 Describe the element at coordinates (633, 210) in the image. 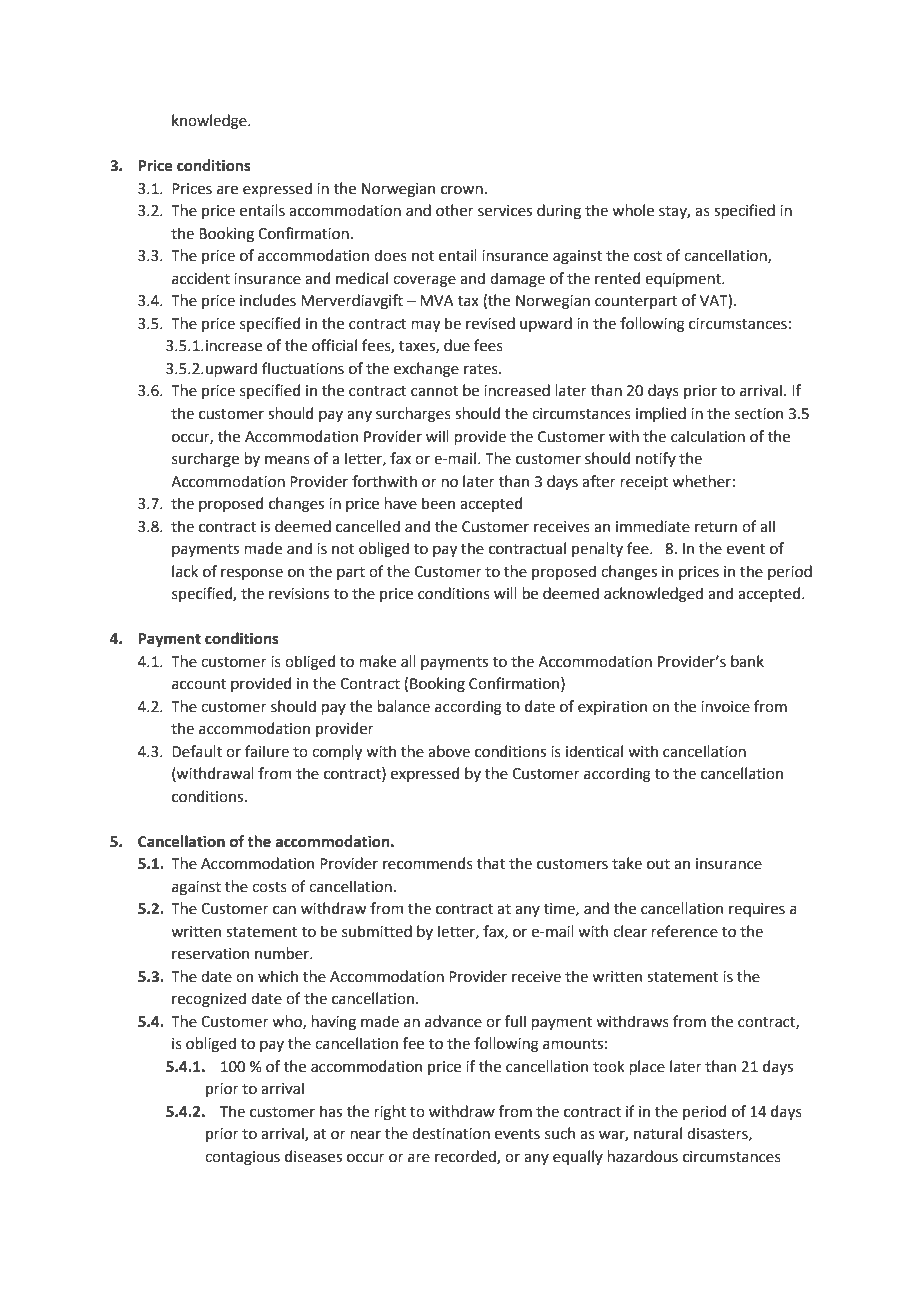

I see `whole` at that location.
